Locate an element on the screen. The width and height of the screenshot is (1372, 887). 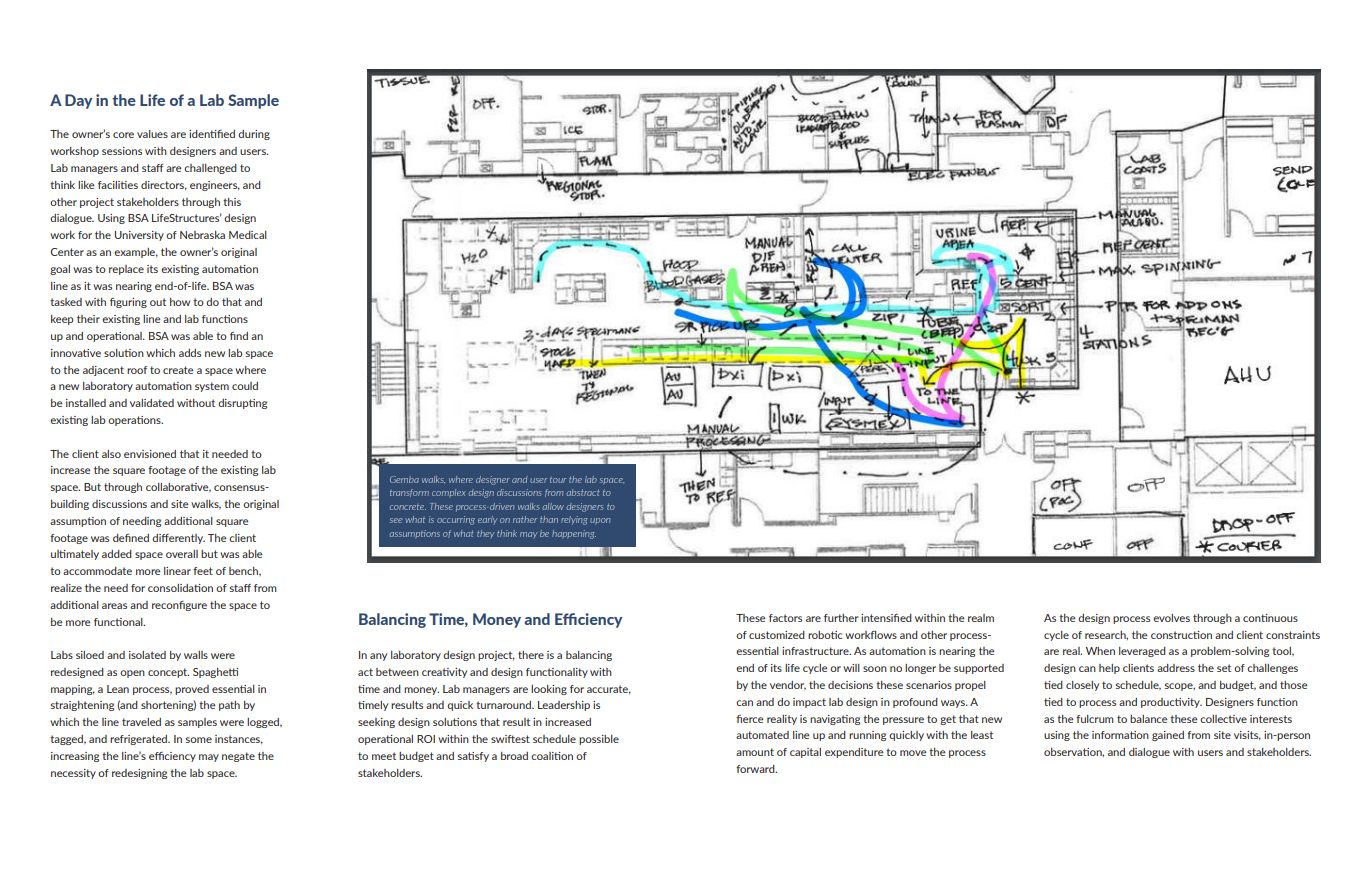
amount is located at coordinates (755, 752).
